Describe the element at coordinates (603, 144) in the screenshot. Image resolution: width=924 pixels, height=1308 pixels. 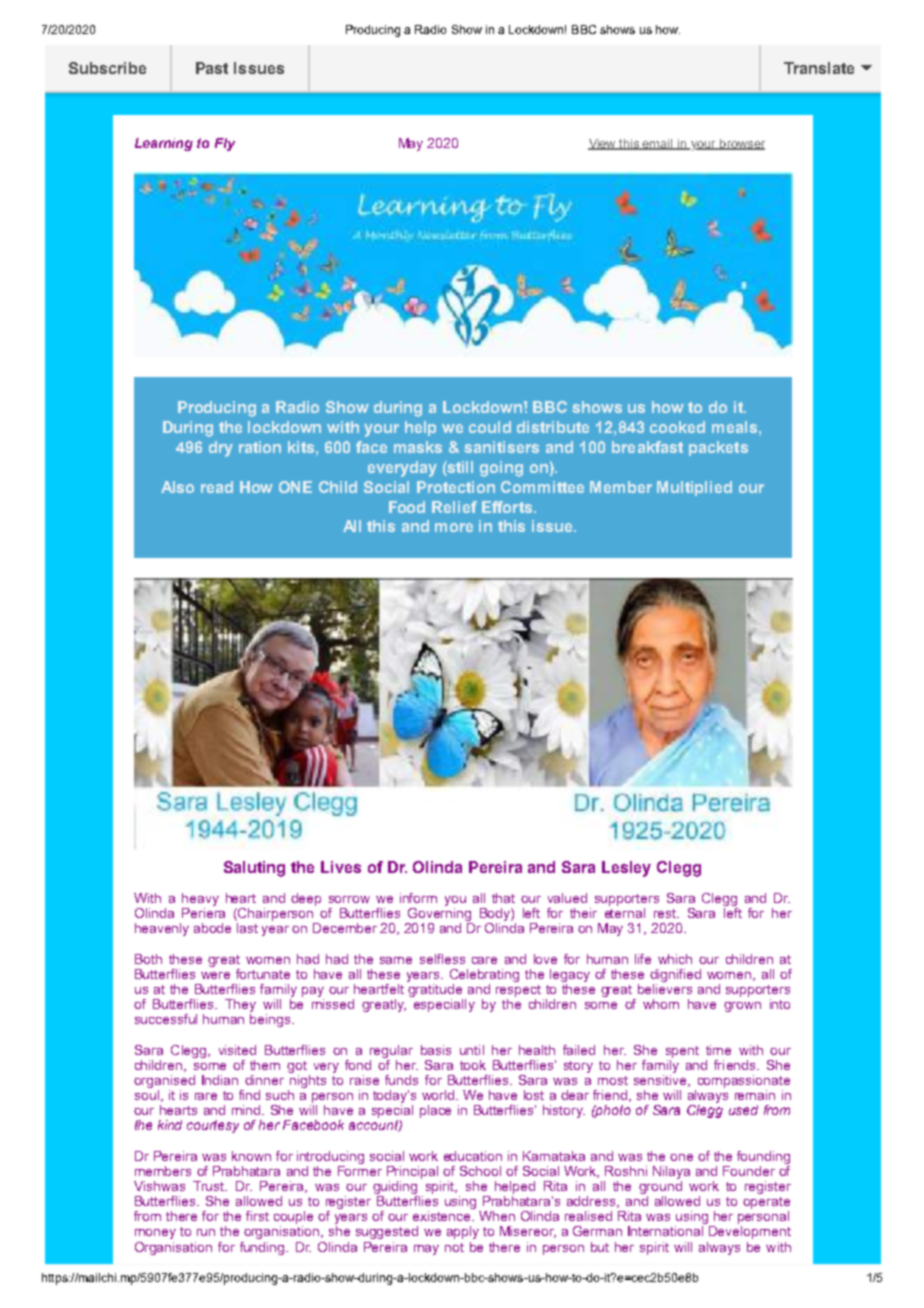
I see `View` at that location.
